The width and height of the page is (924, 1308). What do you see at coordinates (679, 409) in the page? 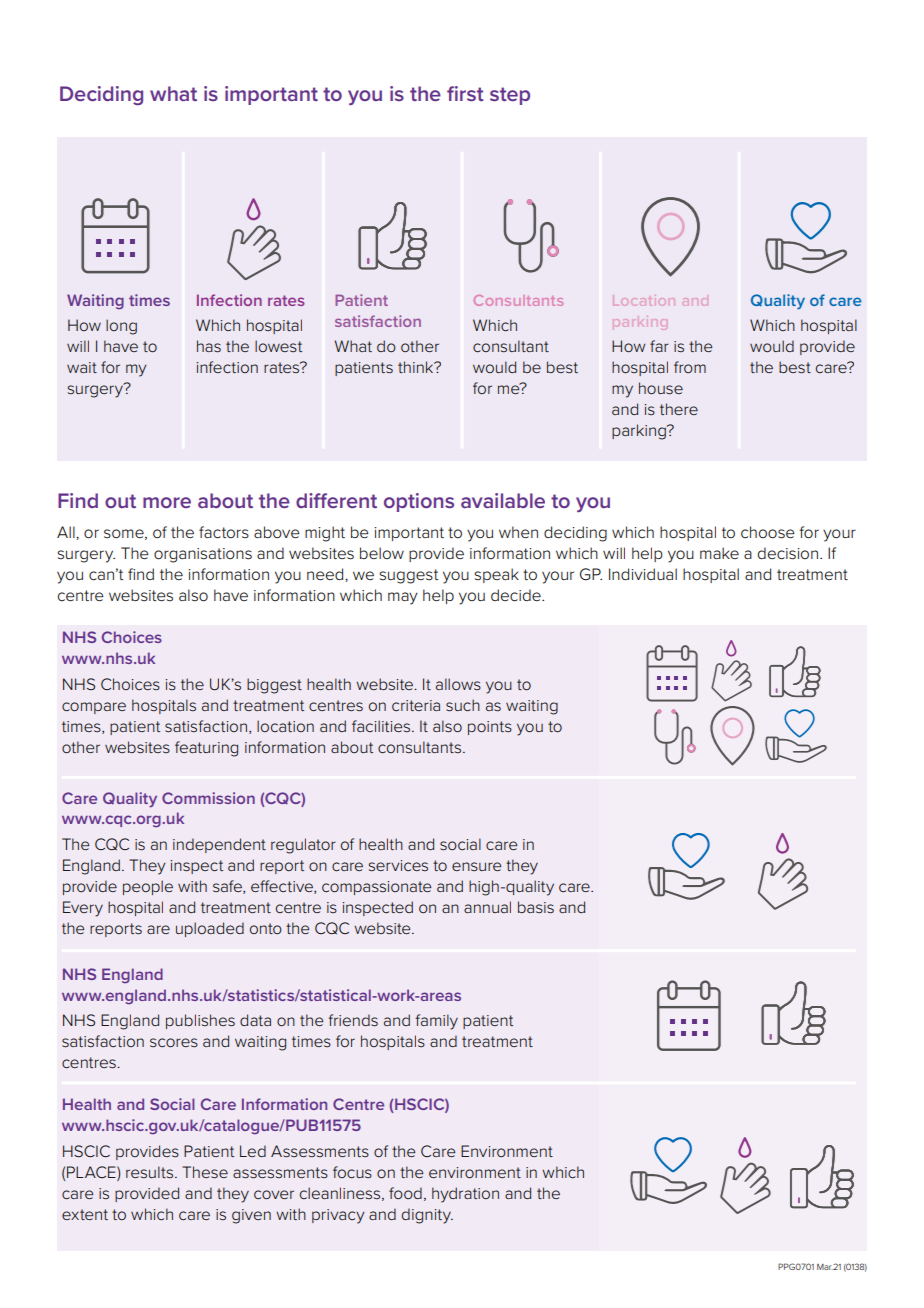
I see `there` at bounding box center [679, 409].
